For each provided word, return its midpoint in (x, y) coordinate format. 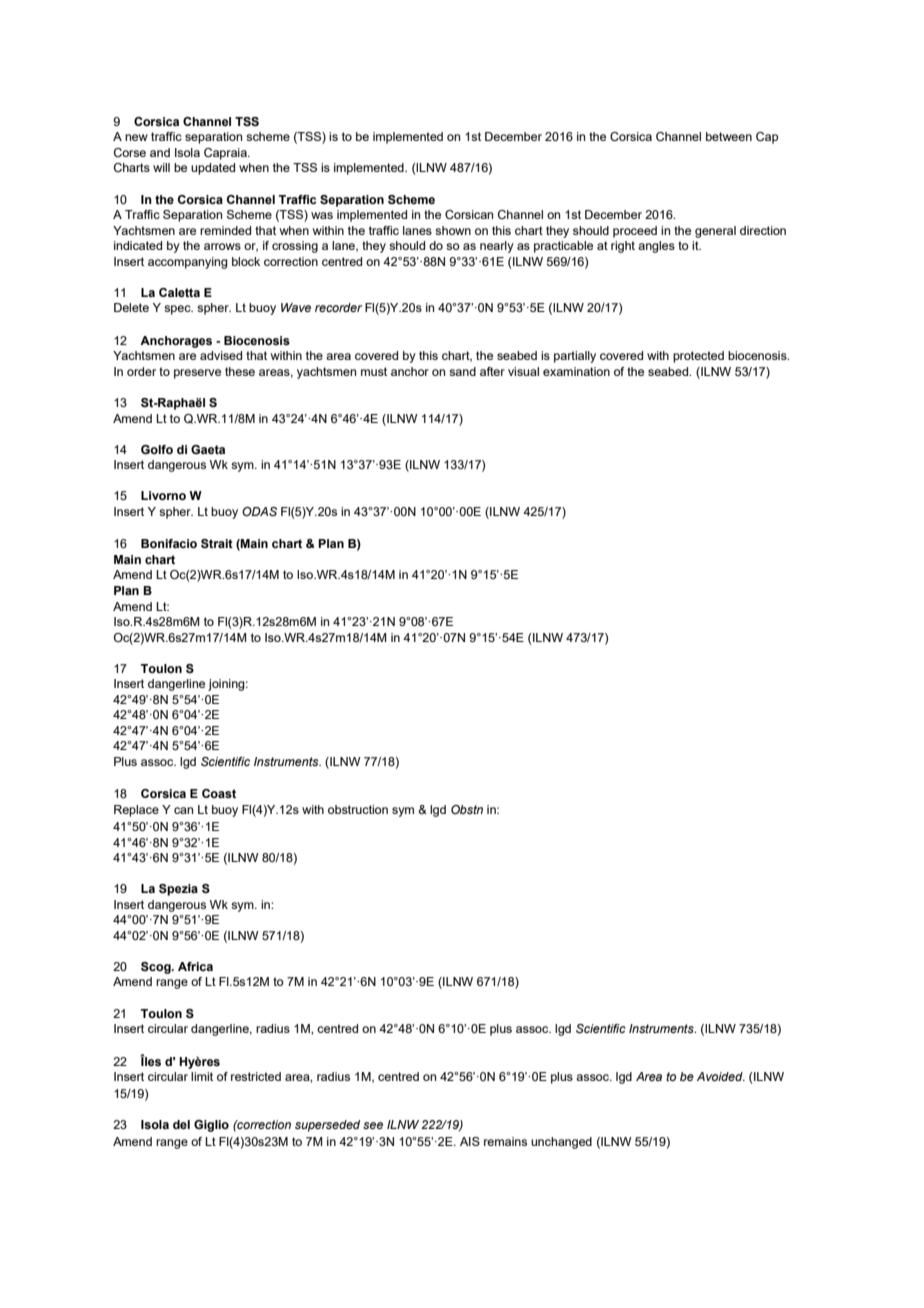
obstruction (358, 809)
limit (202, 1076)
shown (453, 230)
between (729, 136)
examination (576, 371)
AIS (470, 1141)
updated (213, 169)
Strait (217, 543)
